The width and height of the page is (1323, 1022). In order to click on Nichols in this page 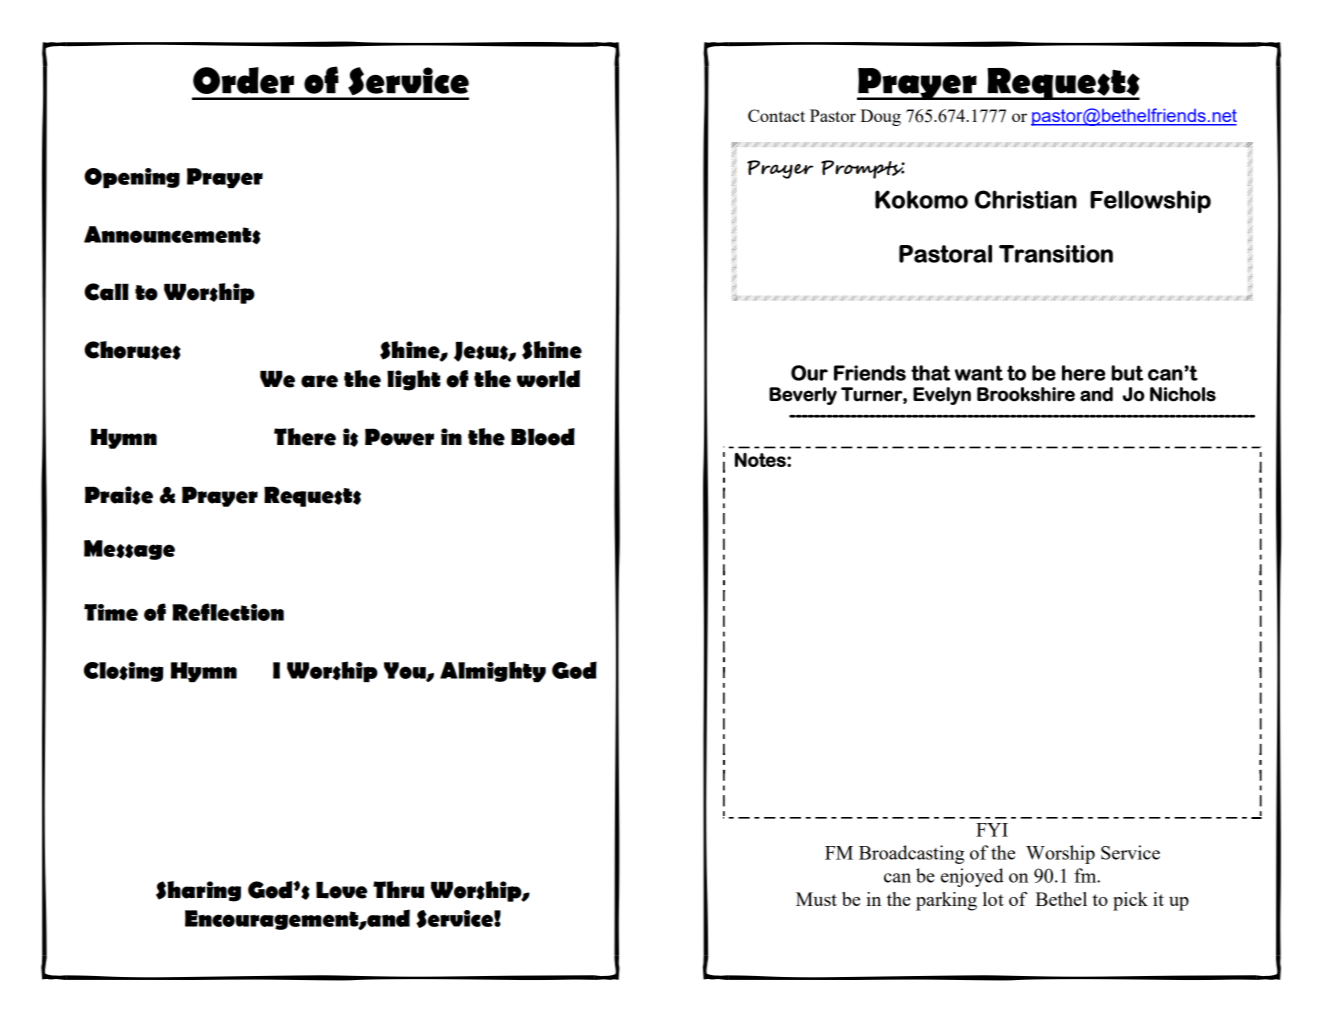, I will do `click(1183, 394)`.
